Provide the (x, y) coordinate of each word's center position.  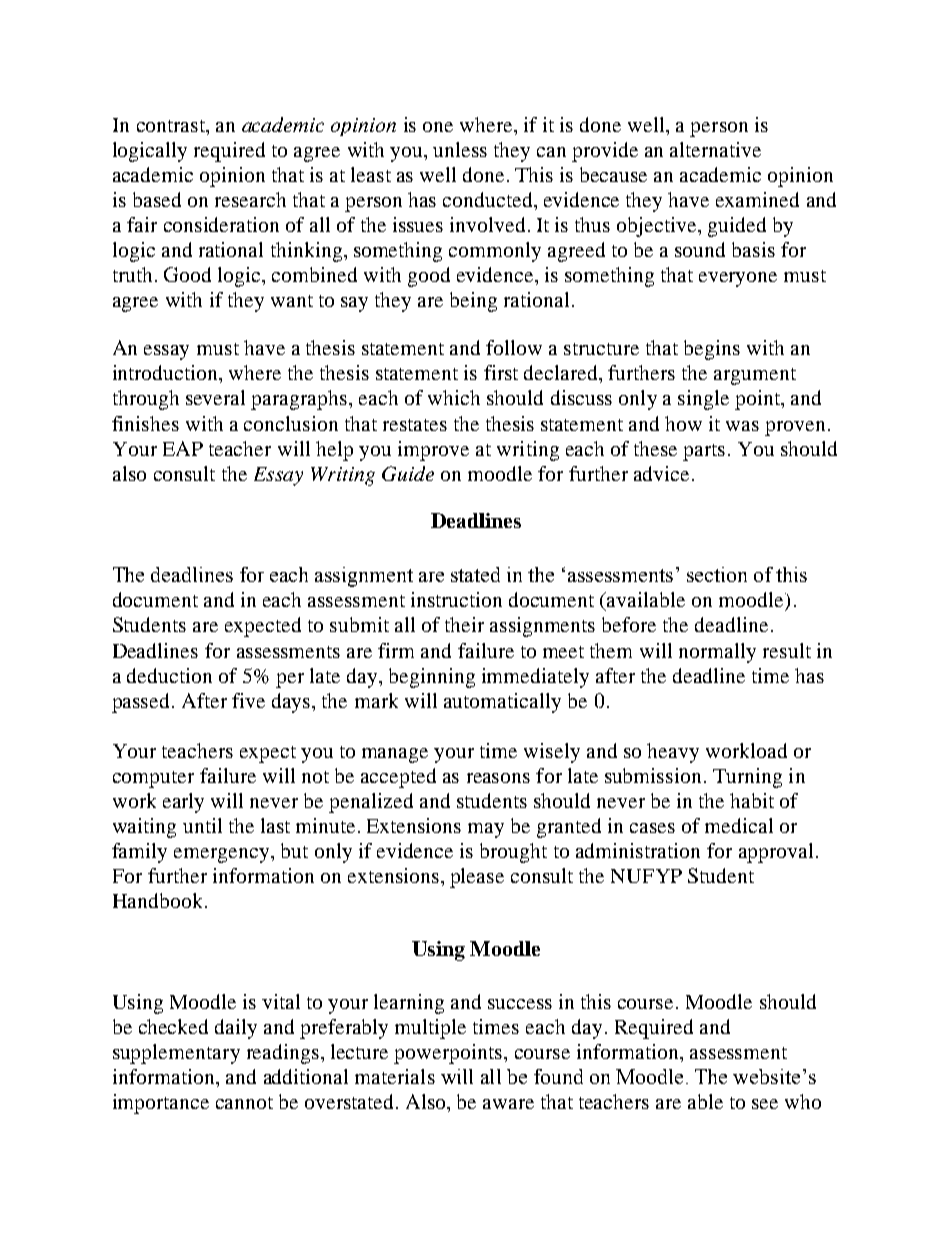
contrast (172, 126)
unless (460, 149)
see (765, 1104)
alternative (715, 149)
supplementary (176, 1054)
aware (508, 1104)
